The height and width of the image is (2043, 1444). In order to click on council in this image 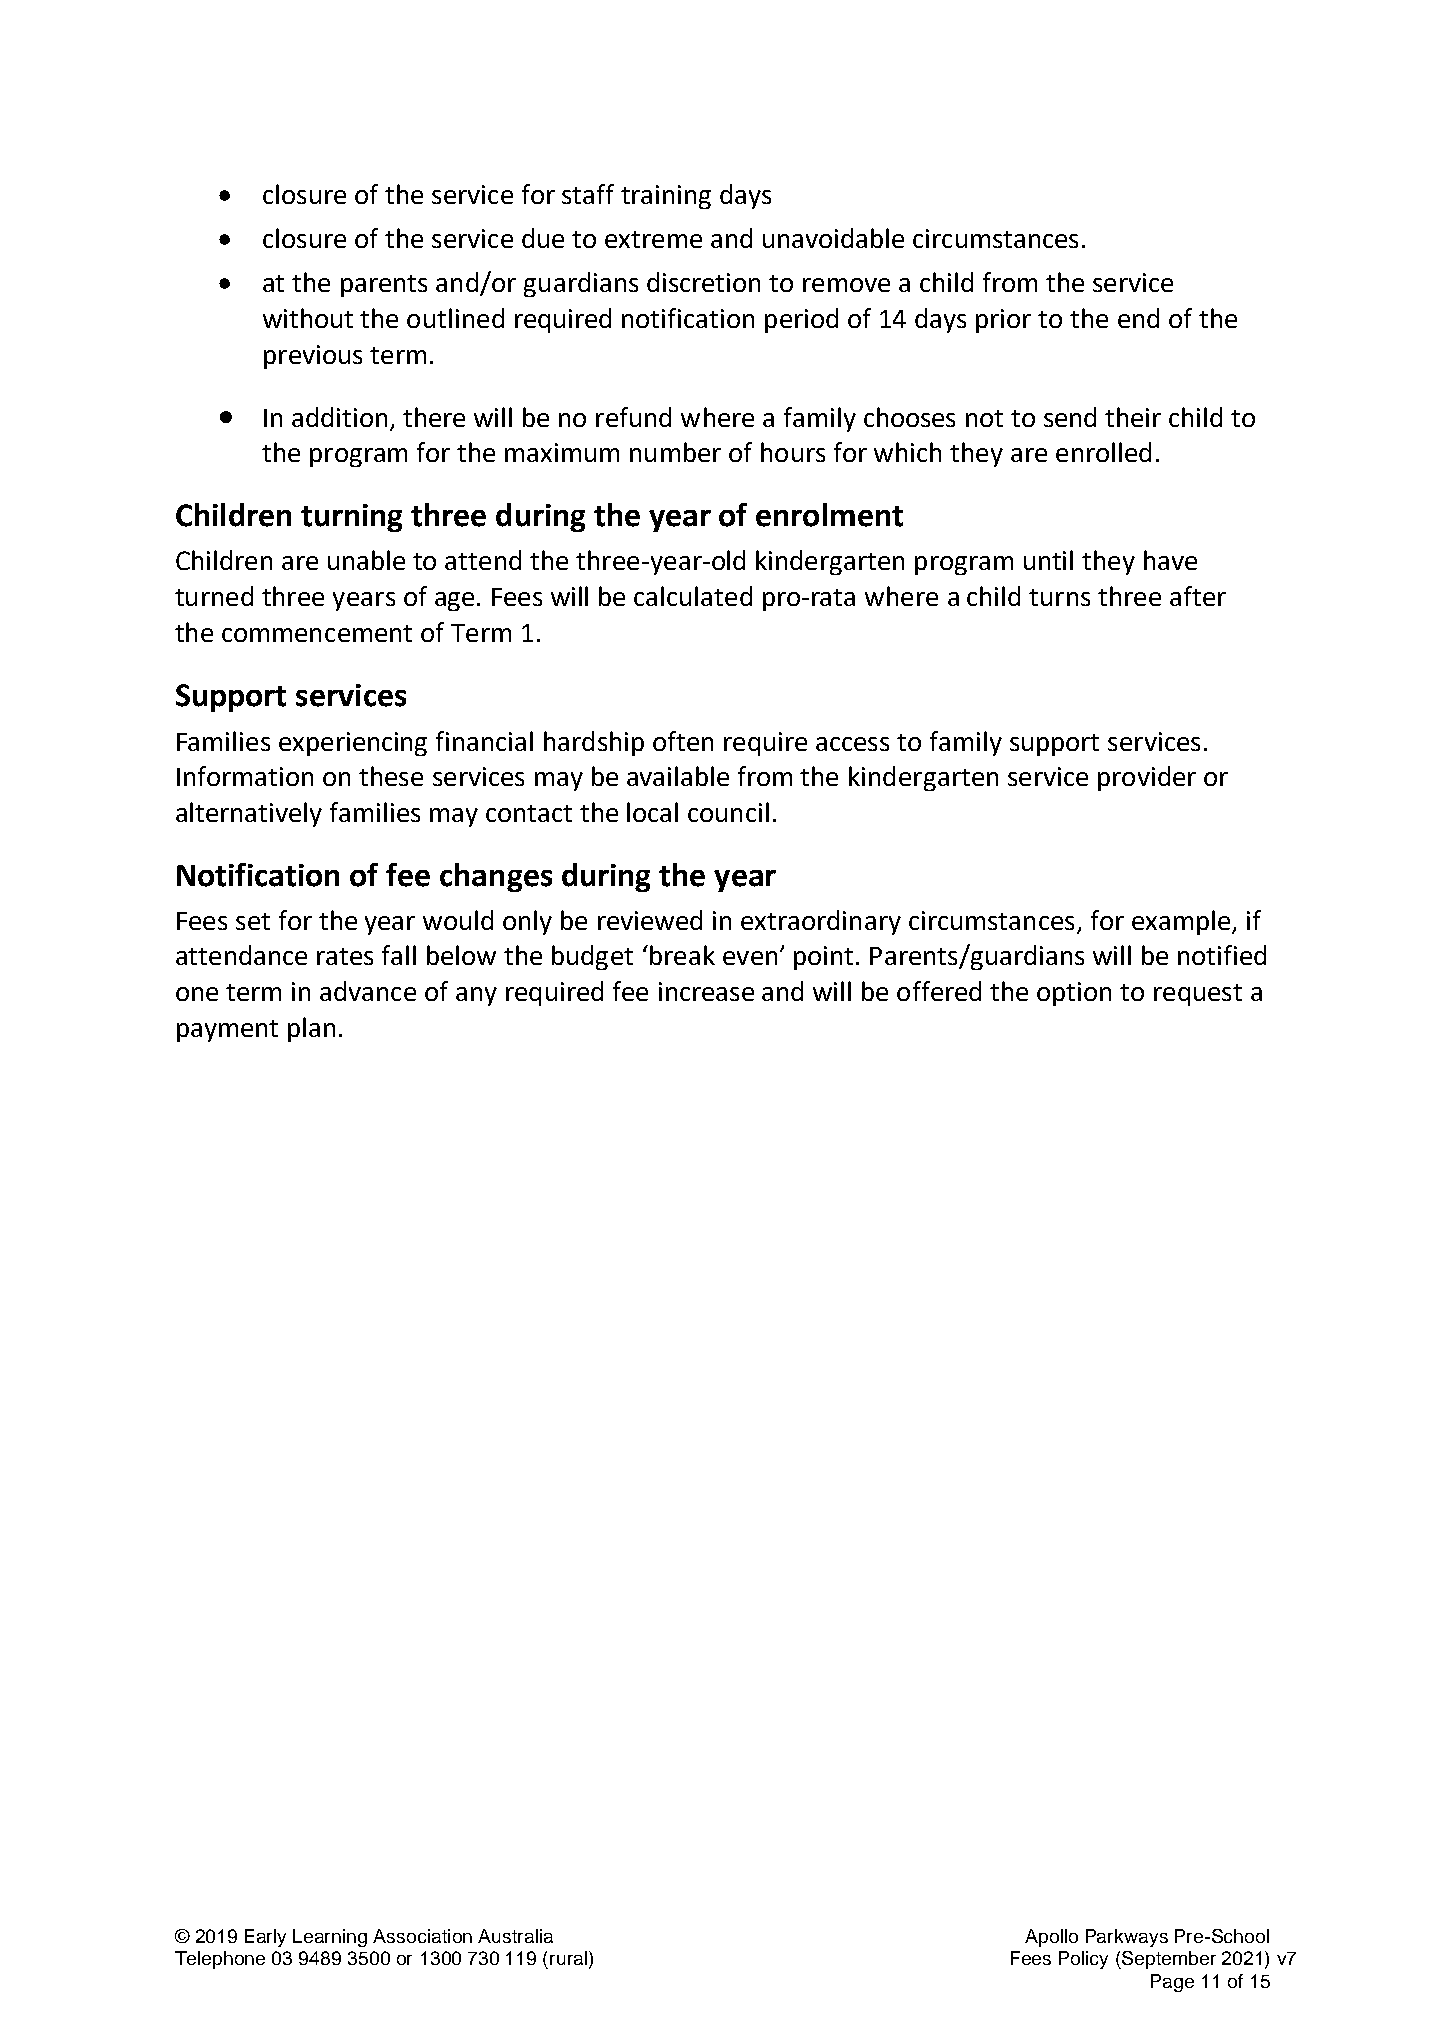, I will do `click(728, 812)`.
